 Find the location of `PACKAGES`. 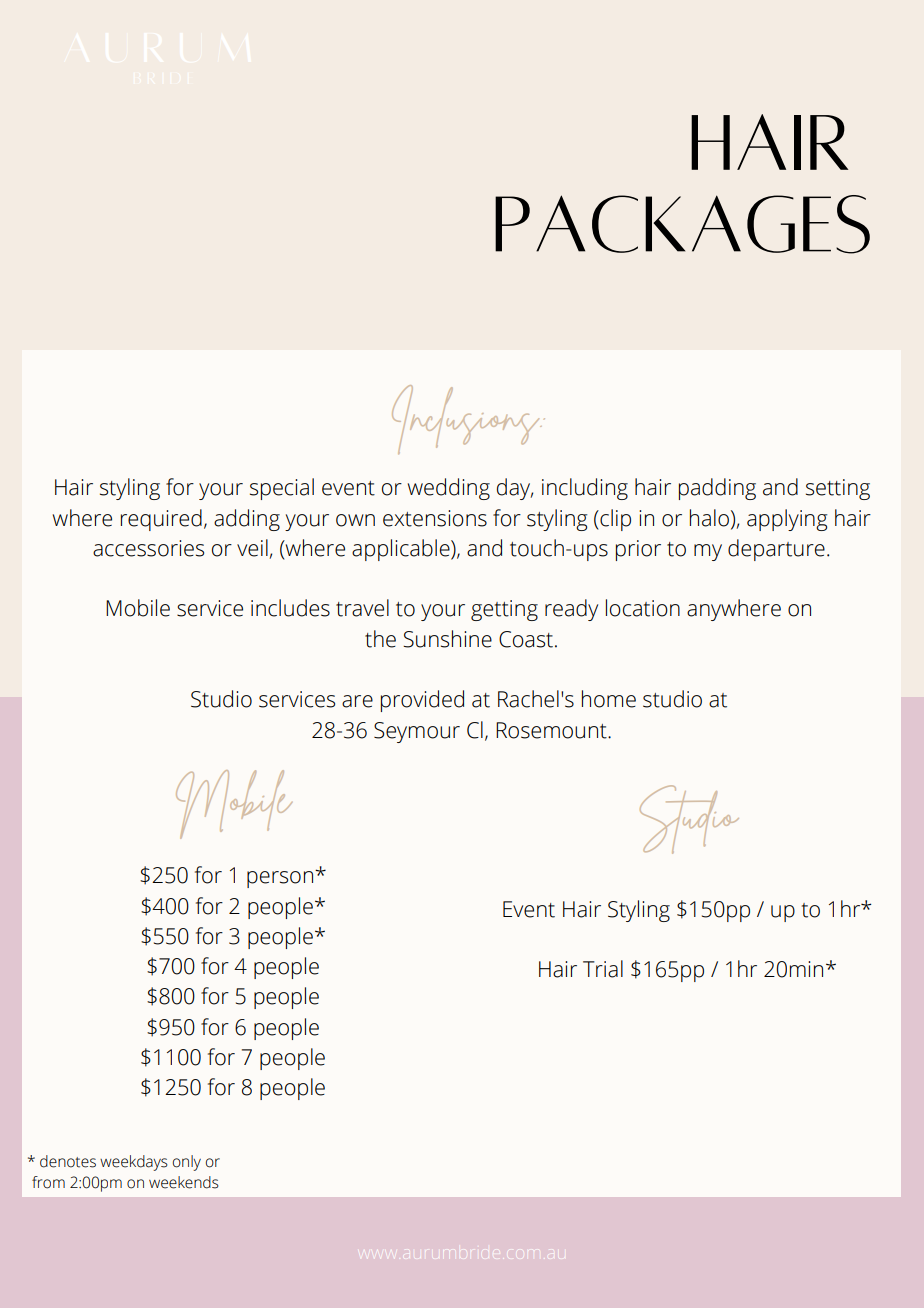

PACKAGES is located at coordinates (682, 224).
